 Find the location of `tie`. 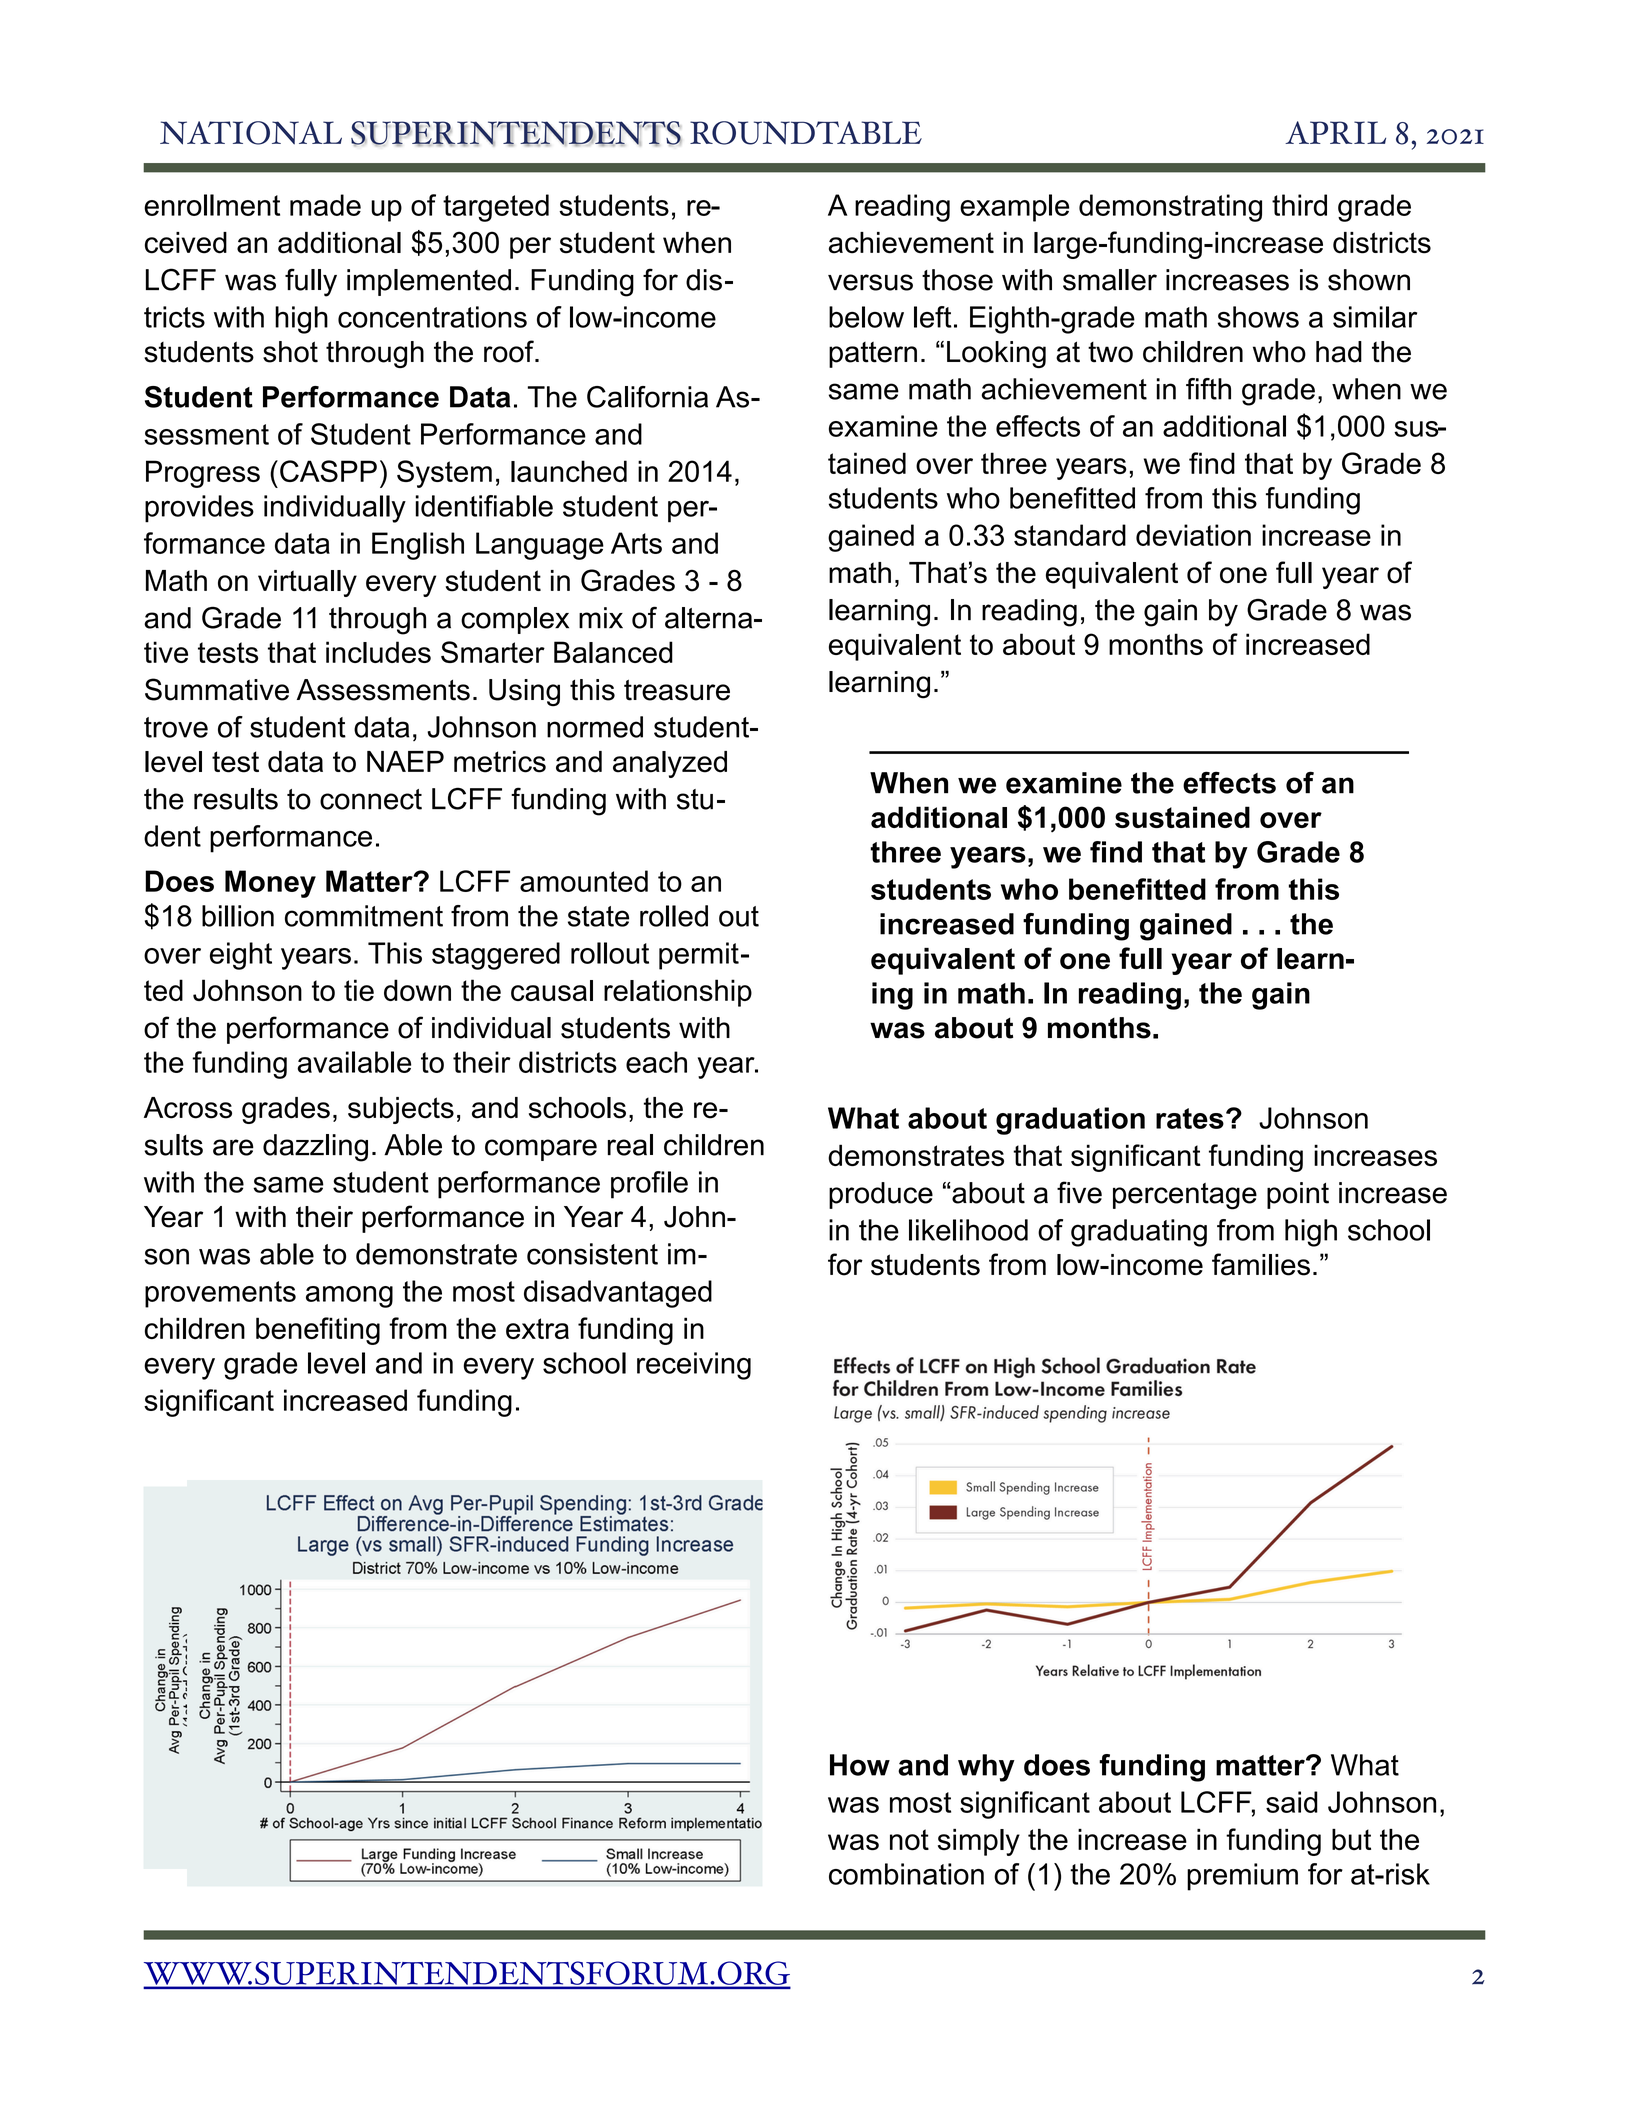

tie is located at coordinates (359, 990).
